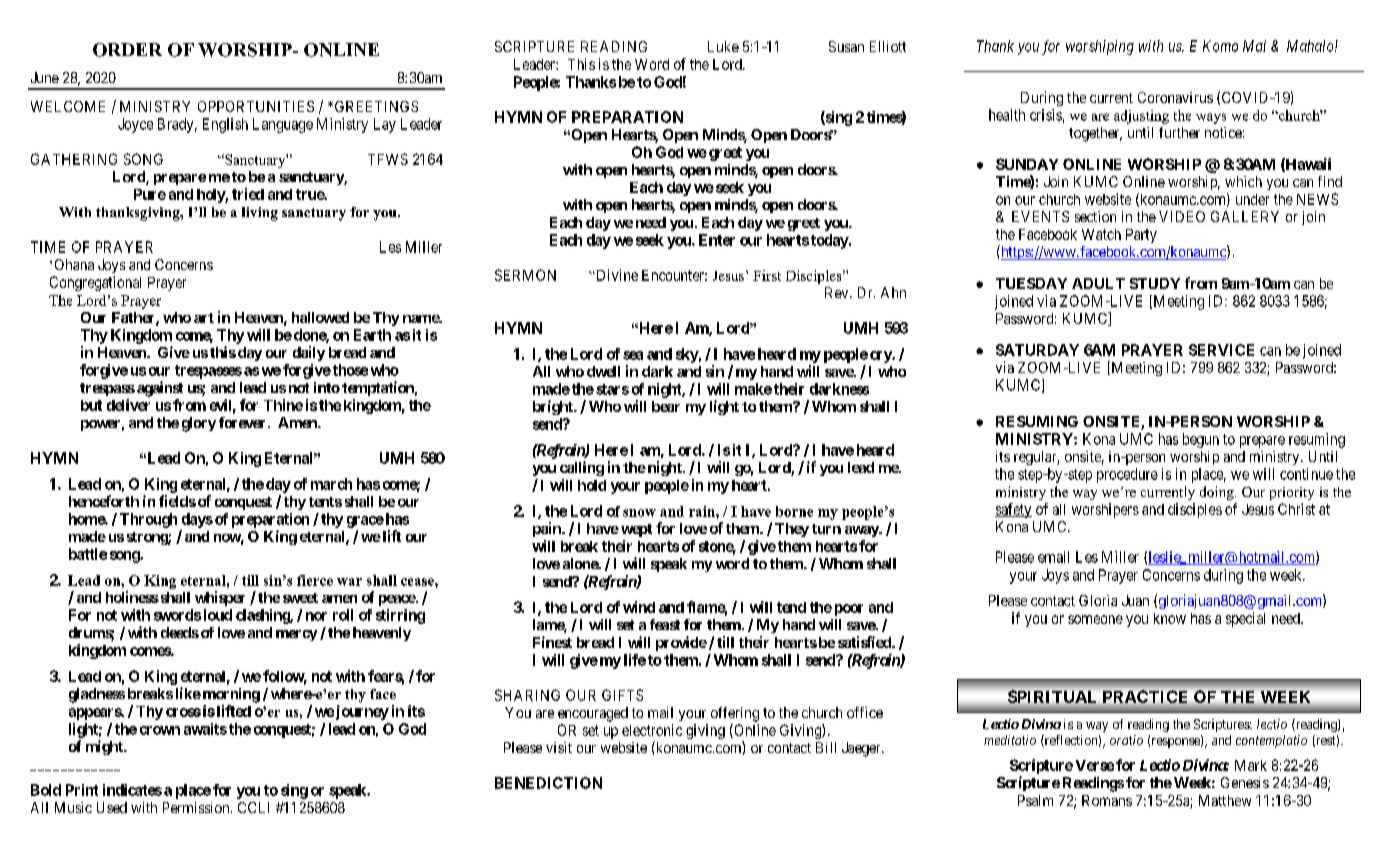 The image size is (1400, 850). I want to click on Divine, so click(616, 275).
